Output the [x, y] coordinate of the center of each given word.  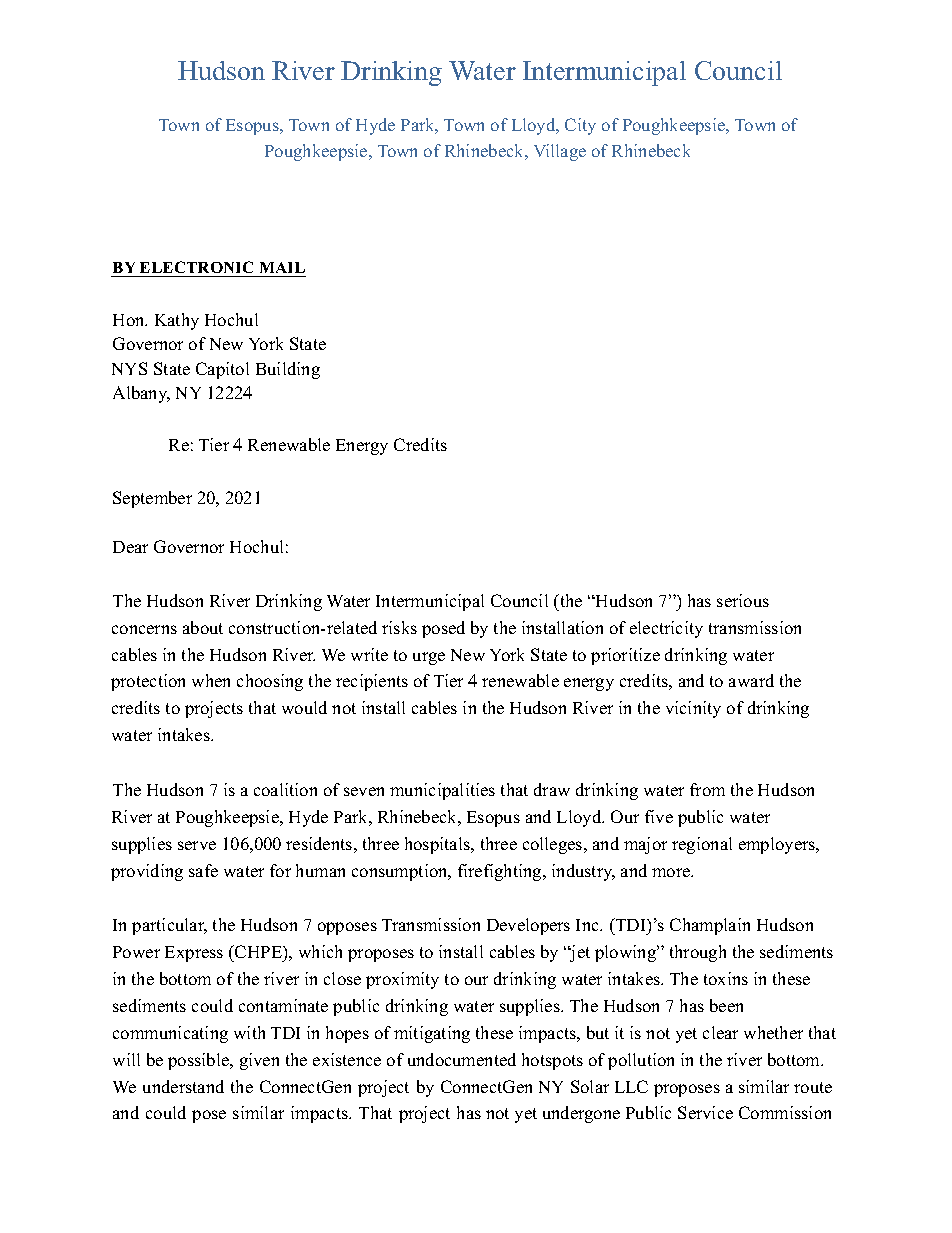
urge [429, 658]
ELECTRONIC [197, 269]
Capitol [222, 370]
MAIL [282, 267]
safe [203, 870]
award [751, 680]
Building [288, 370]
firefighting [501, 872]
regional [702, 845]
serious [743, 600]
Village [560, 152]
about [203, 627]
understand [183, 1086]
